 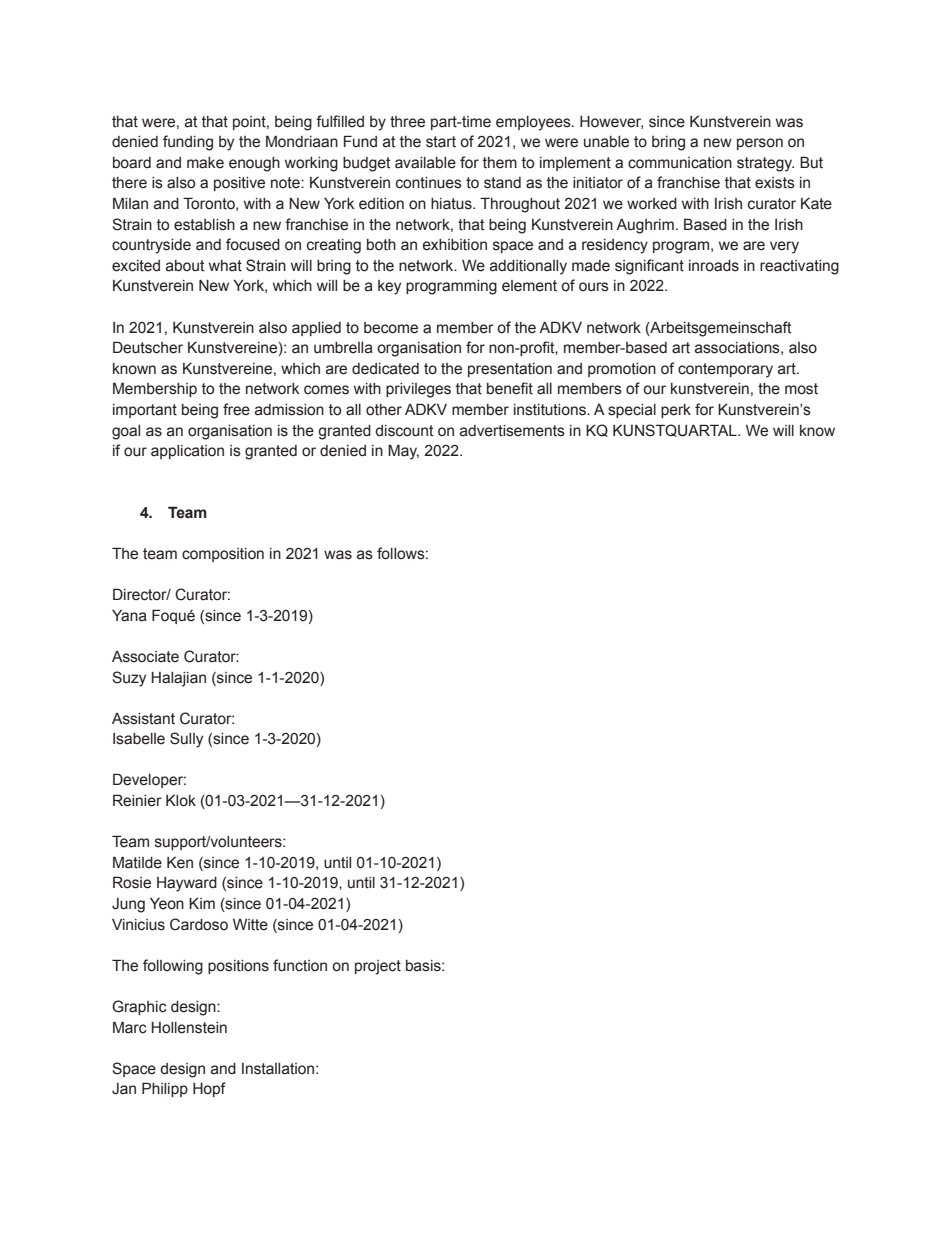 What do you see at coordinates (378, 967) in the screenshot?
I see `project` at bounding box center [378, 967].
